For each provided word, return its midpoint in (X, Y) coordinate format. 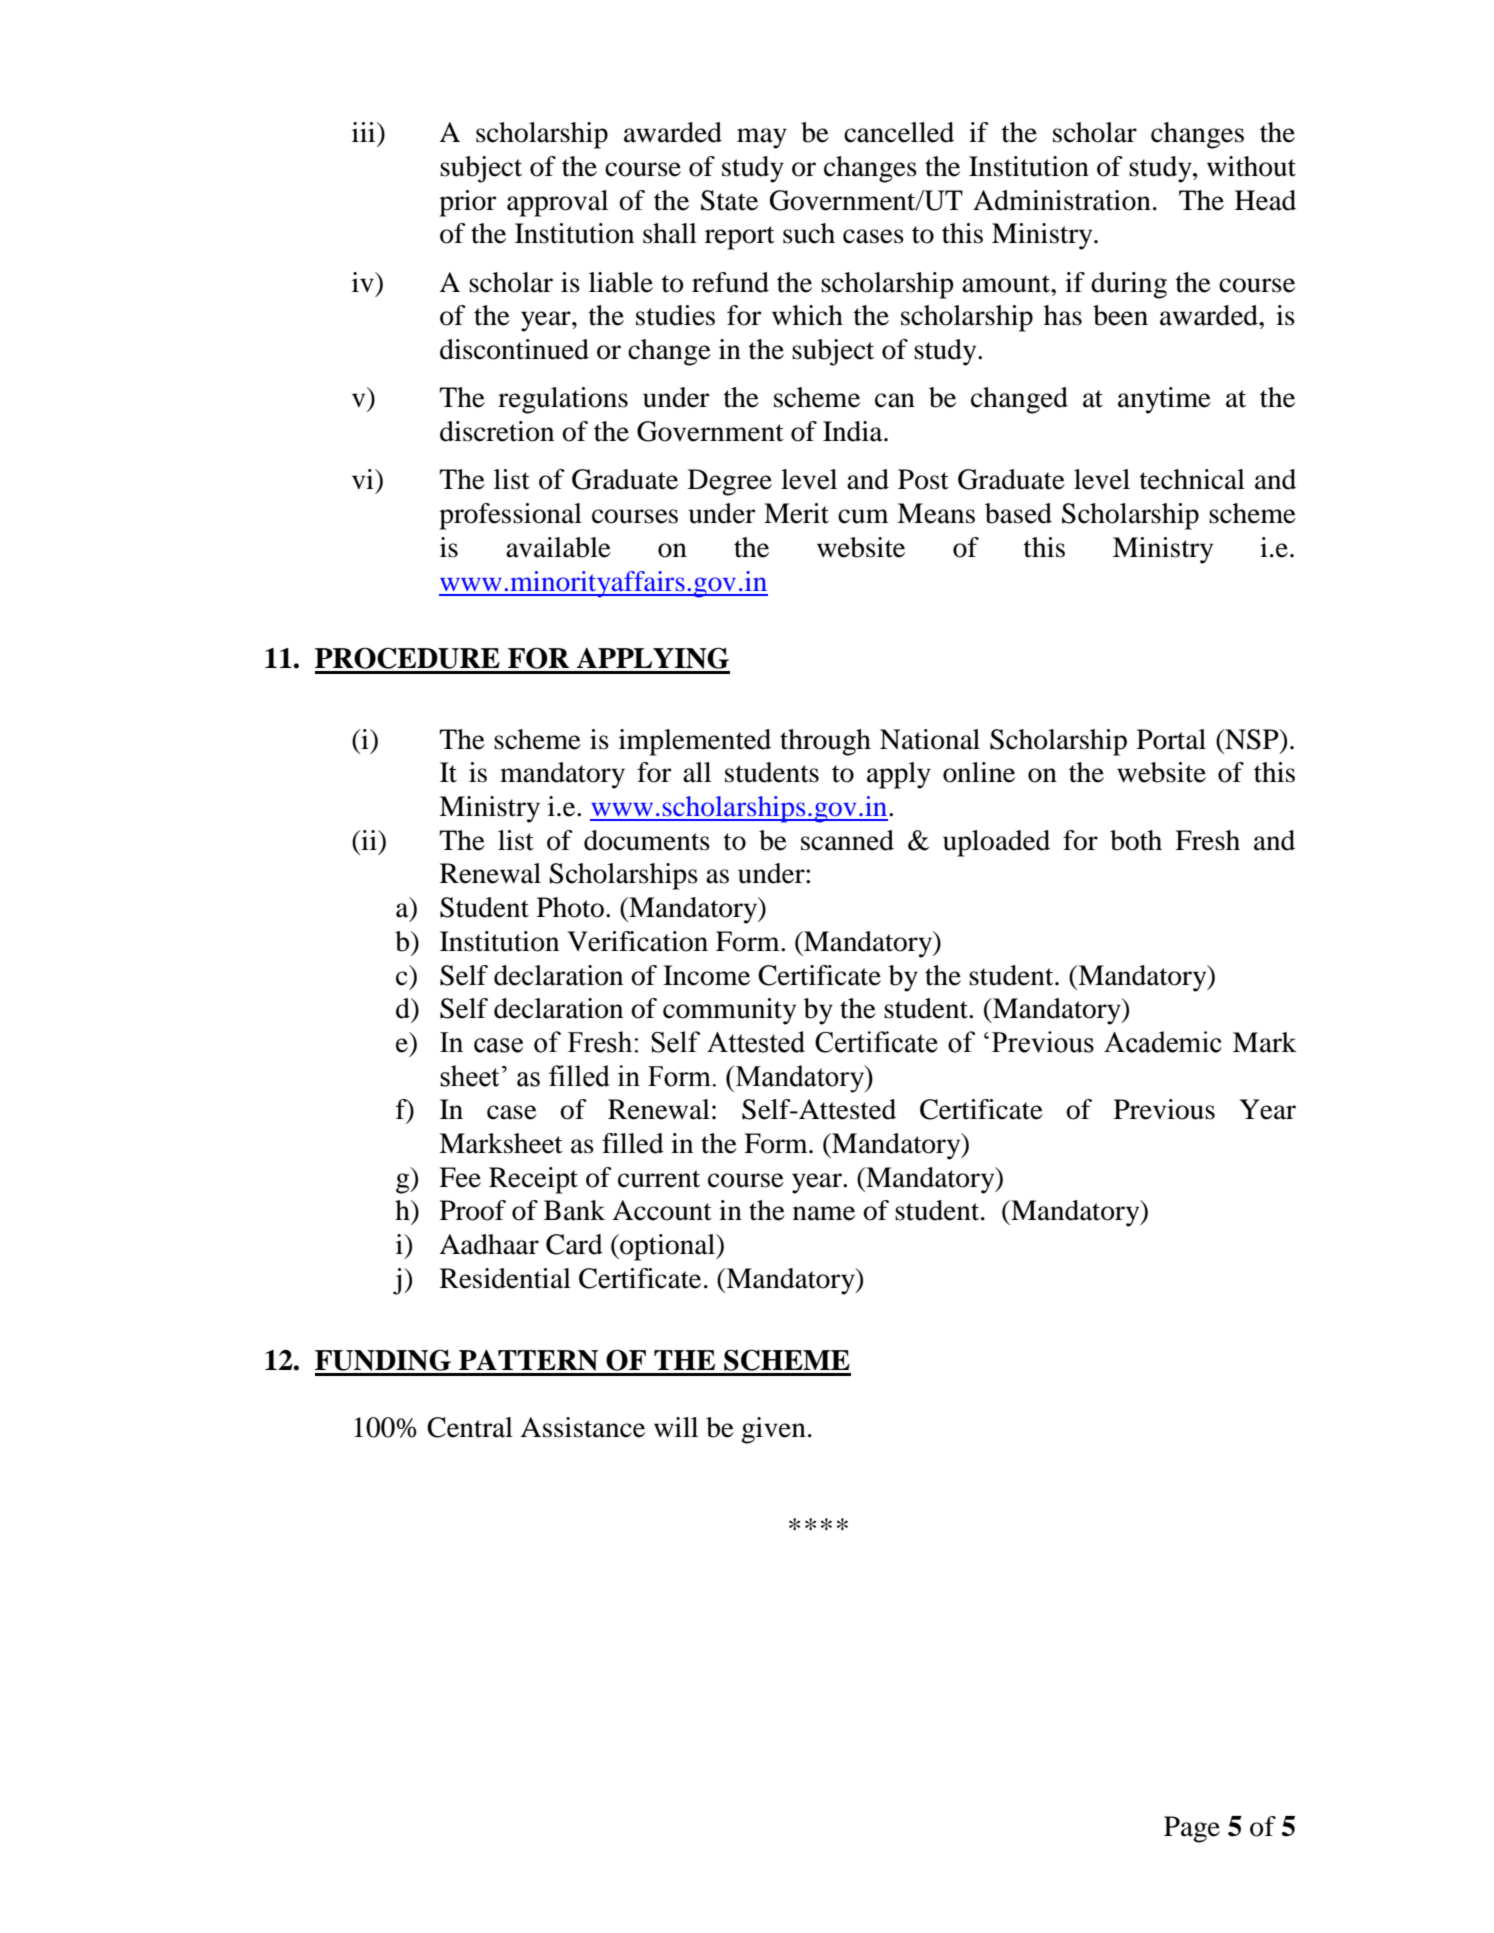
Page (1192, 1829)
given (773, 1430)
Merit (796, 513)
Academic (1163, 1042)
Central (470, 1427)
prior (467, 203)
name (824, 1213)
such (809, 233)
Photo (570, 907)
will (676, 1427)
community (729, 1011)
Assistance (582, 1427)
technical (1192, 479)
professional (510, 516)
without (1251, 166)
